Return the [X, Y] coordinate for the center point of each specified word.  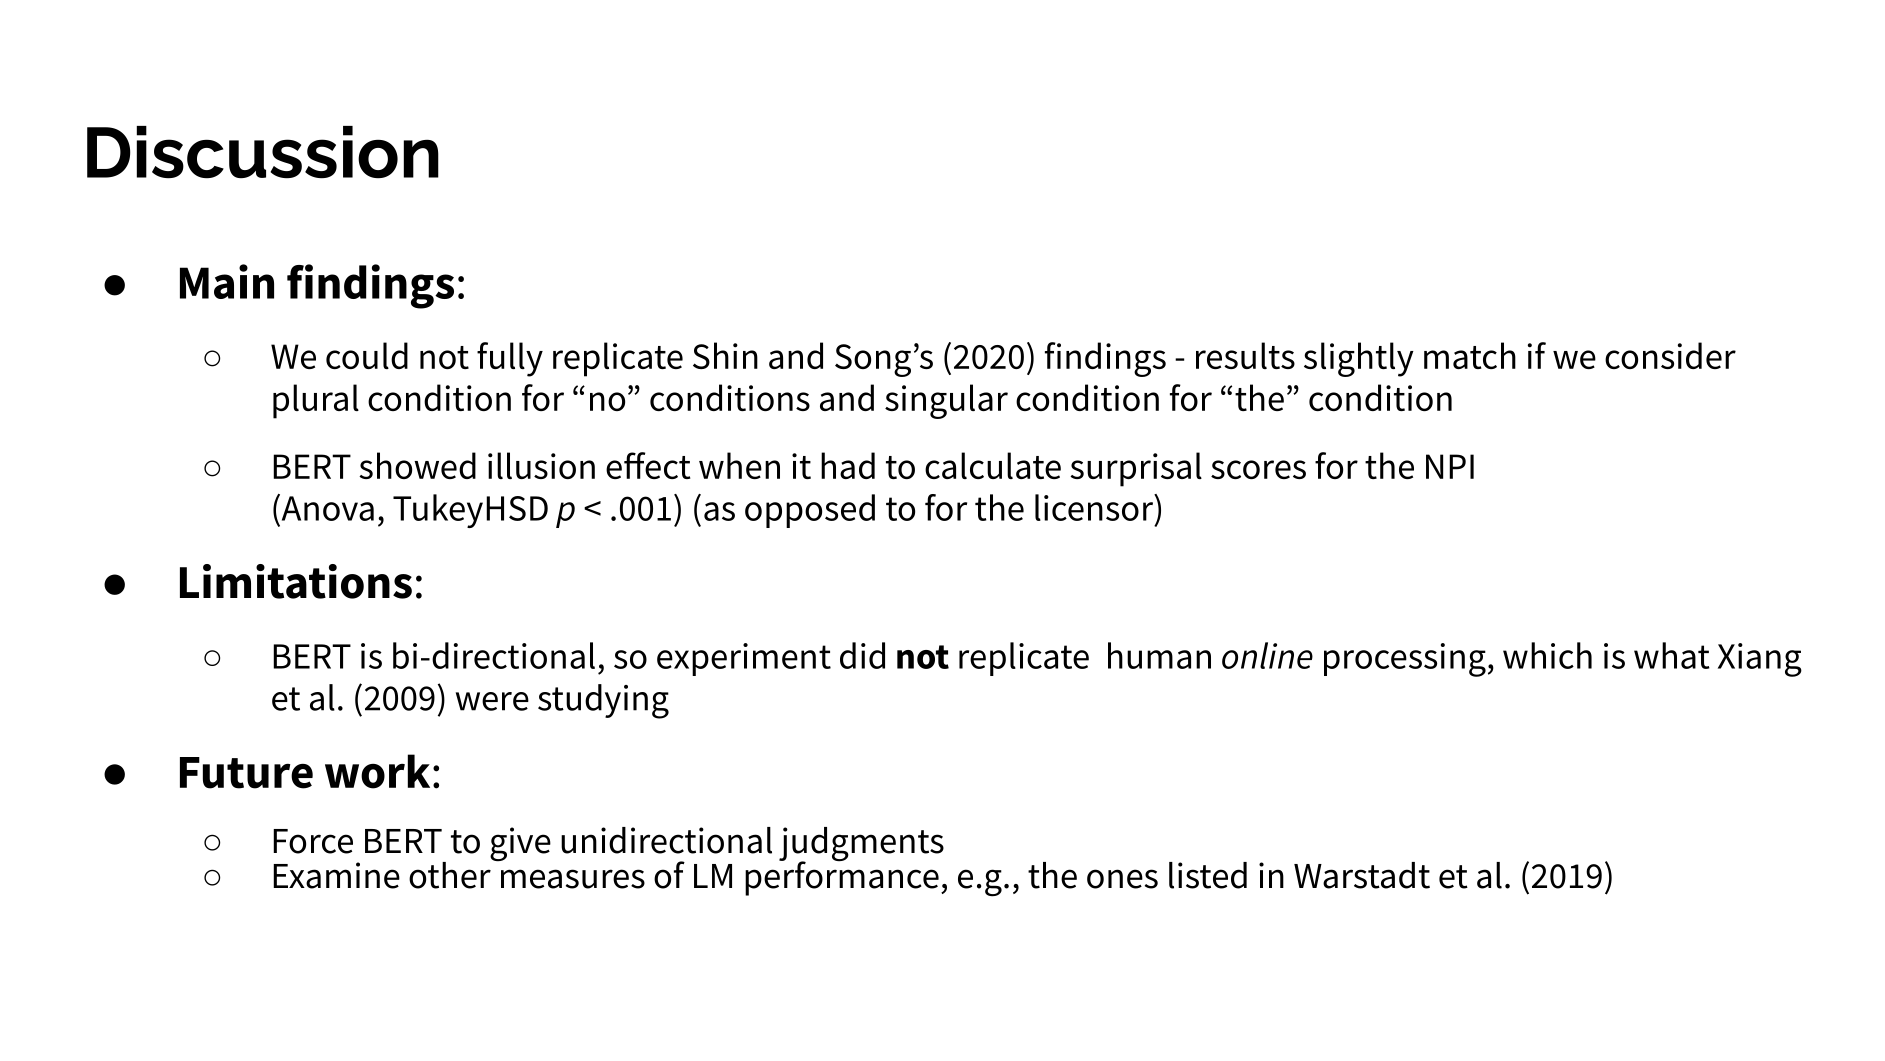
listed [1208, 875]
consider [1670, 355]
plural [316, 401]
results [1245, 355]
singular [946, 401]
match [1470, 355]
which [1547, 655]
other [451, 874]
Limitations [296, 581]
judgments [861, 845]
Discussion [263, 152]
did [862, 655]
